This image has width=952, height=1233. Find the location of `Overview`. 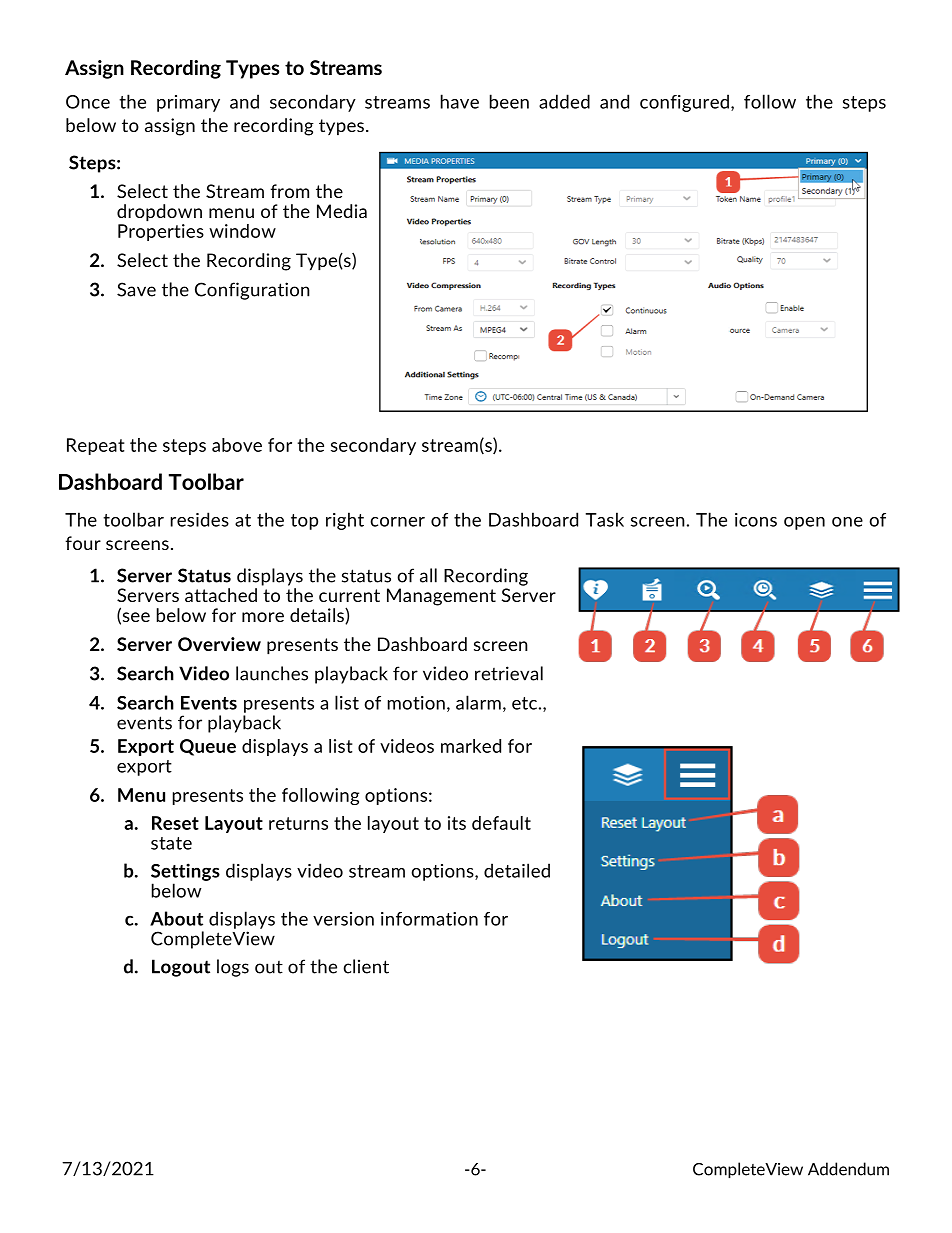

Overview is located at coordinates (219, 644).
